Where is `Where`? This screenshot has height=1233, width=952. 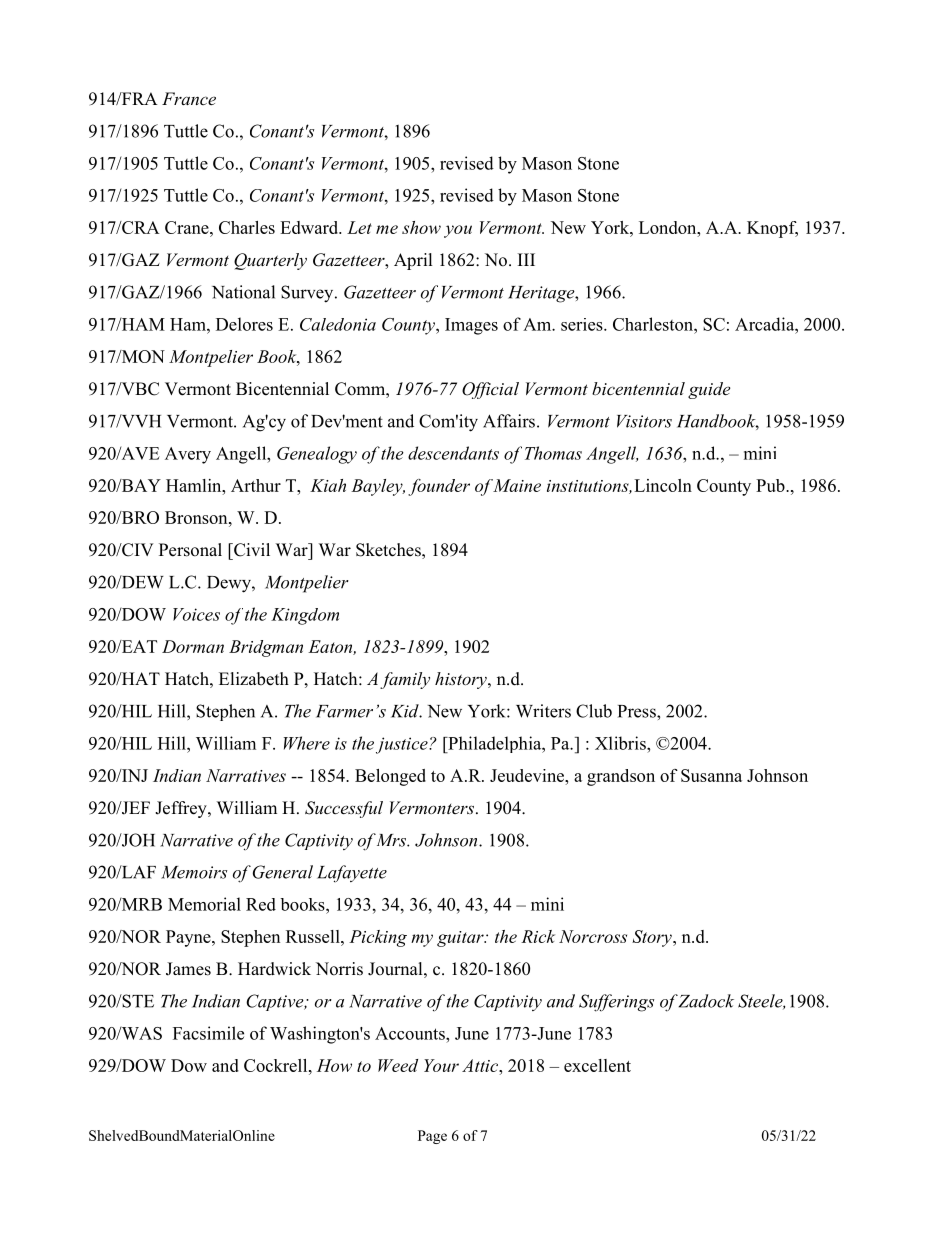 Where is located at coordinates (307, 743).
